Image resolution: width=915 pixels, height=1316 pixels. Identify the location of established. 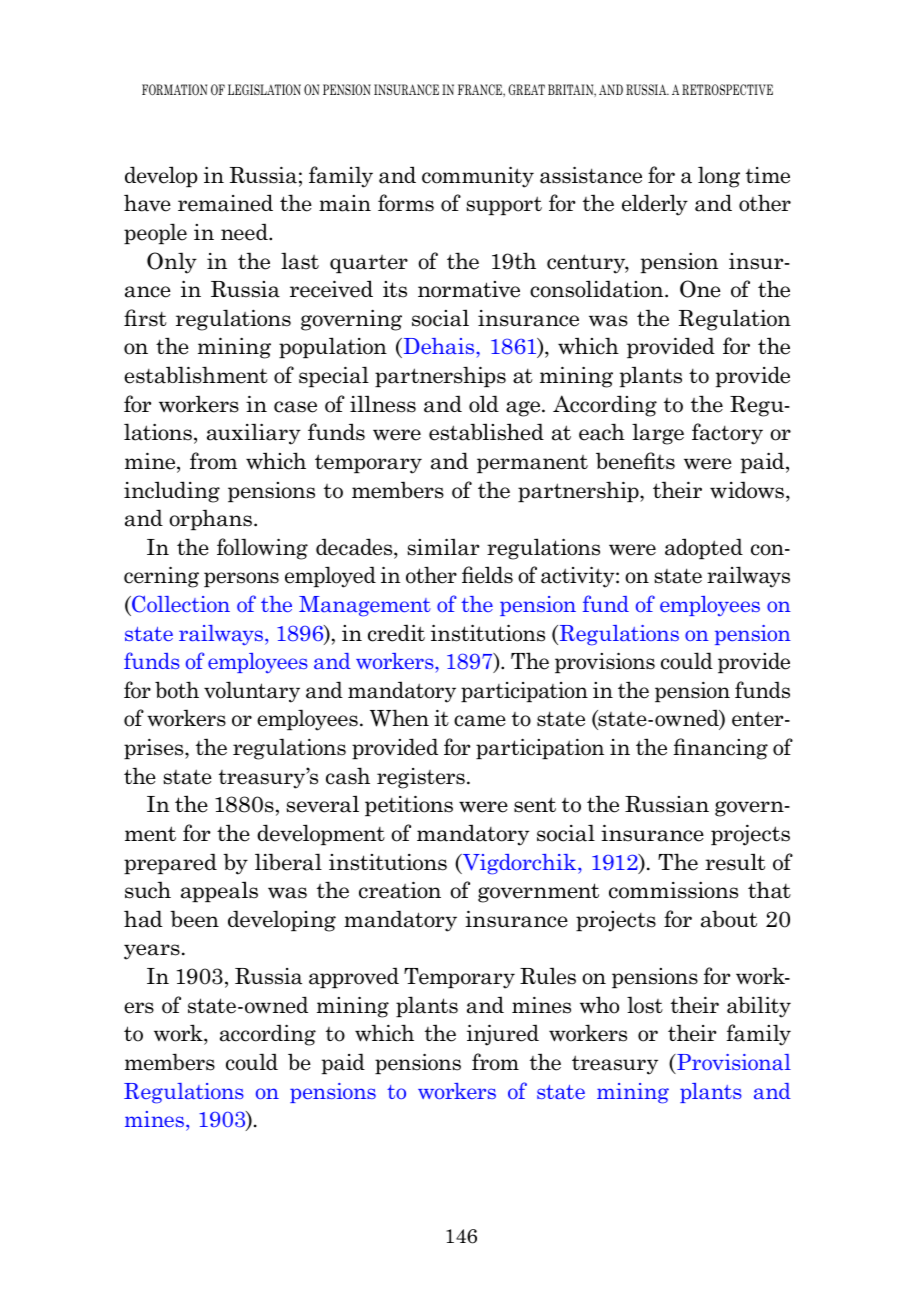
(486, 432).
